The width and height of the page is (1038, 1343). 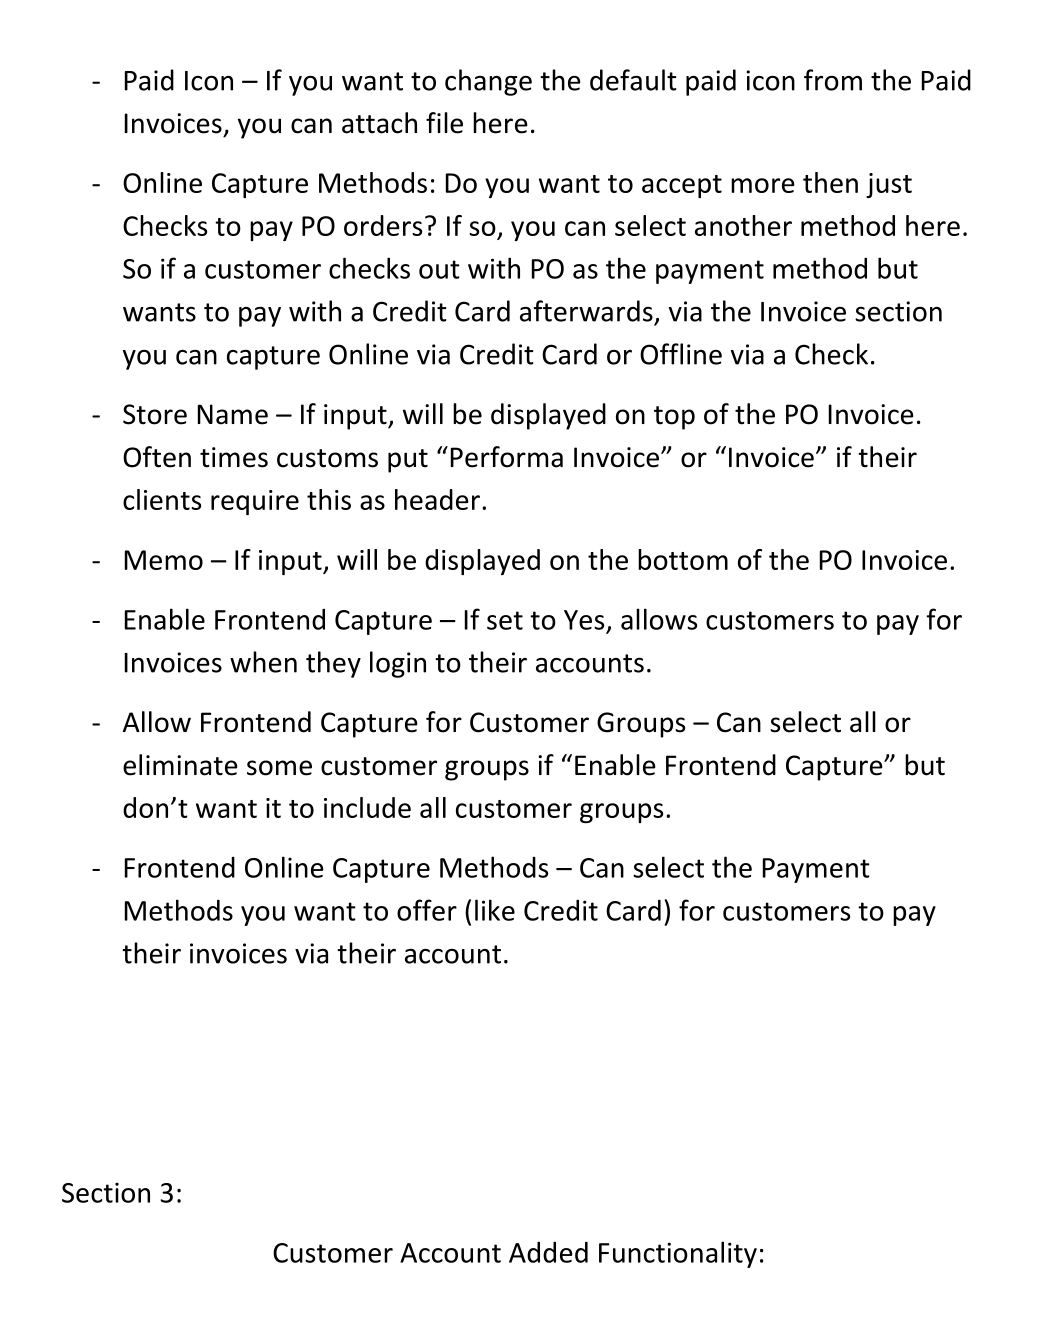 What do you see at coordinates (548, 1252) in the page?
I see `Added` at bounding box center [548, 1252].
